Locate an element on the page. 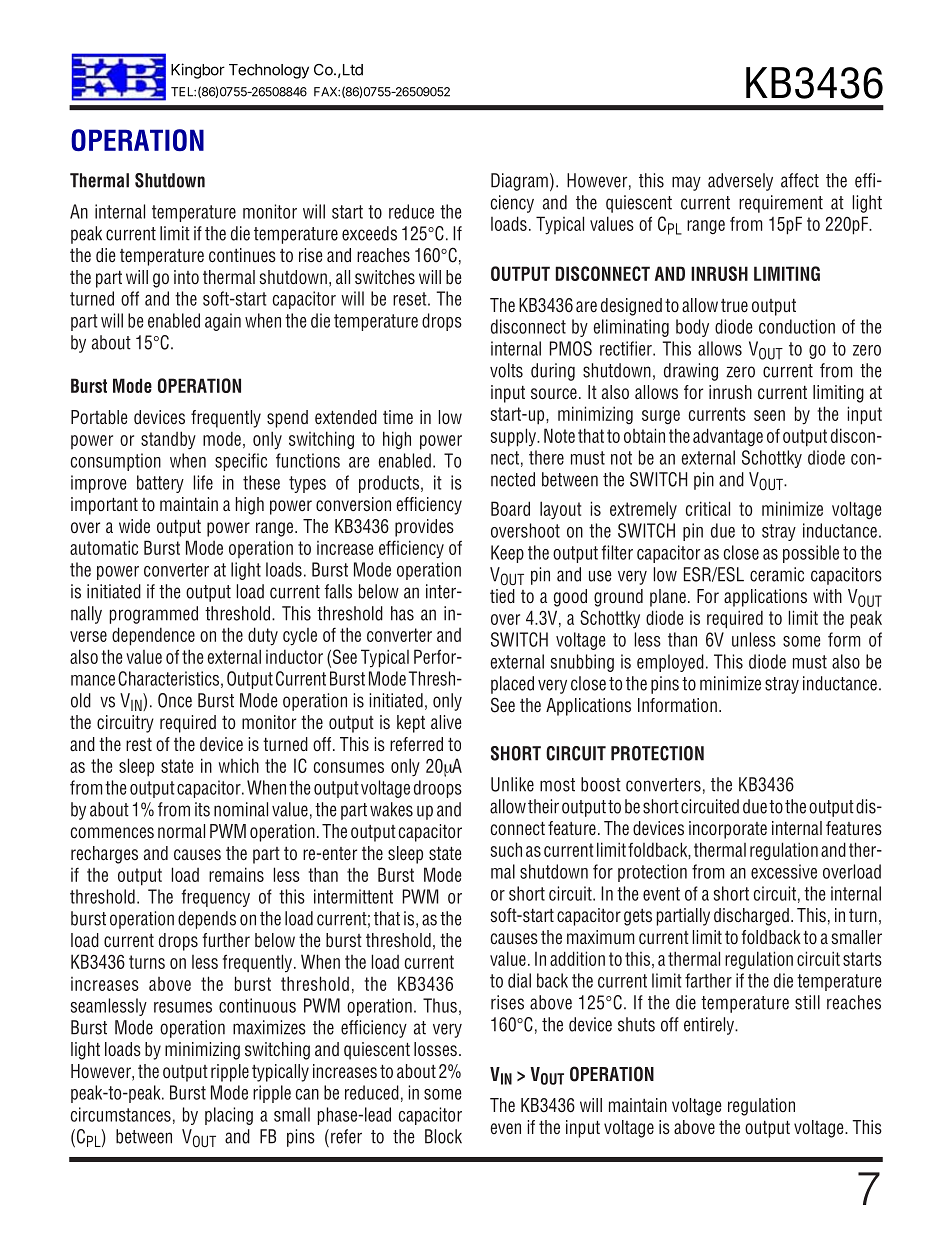 Image resolution: width=952 pixels, height=1233 pixels. normal is located at coordinates (181, 831).
